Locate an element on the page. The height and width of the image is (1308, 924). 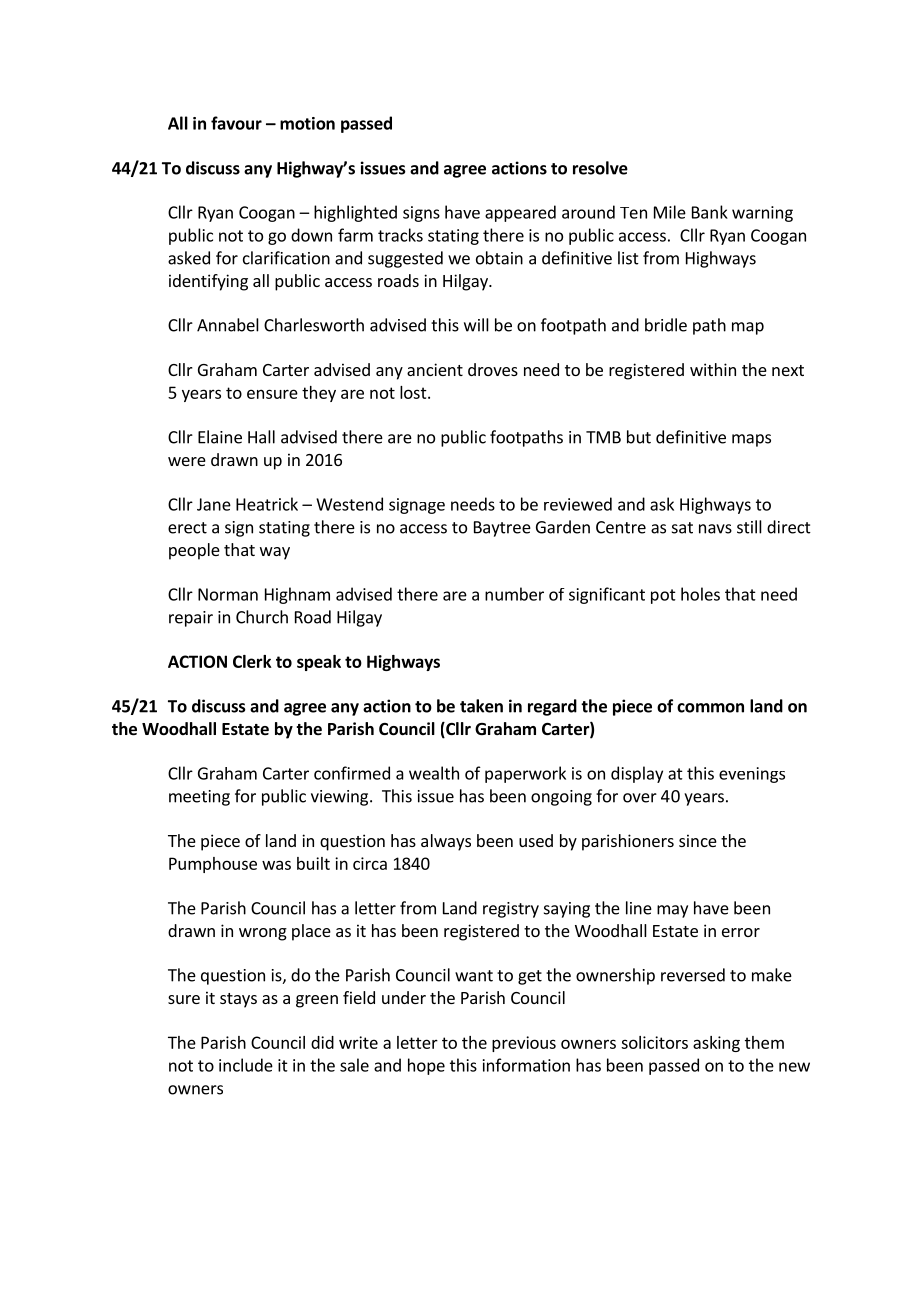
Bank is located at coordinates (710, 212).
